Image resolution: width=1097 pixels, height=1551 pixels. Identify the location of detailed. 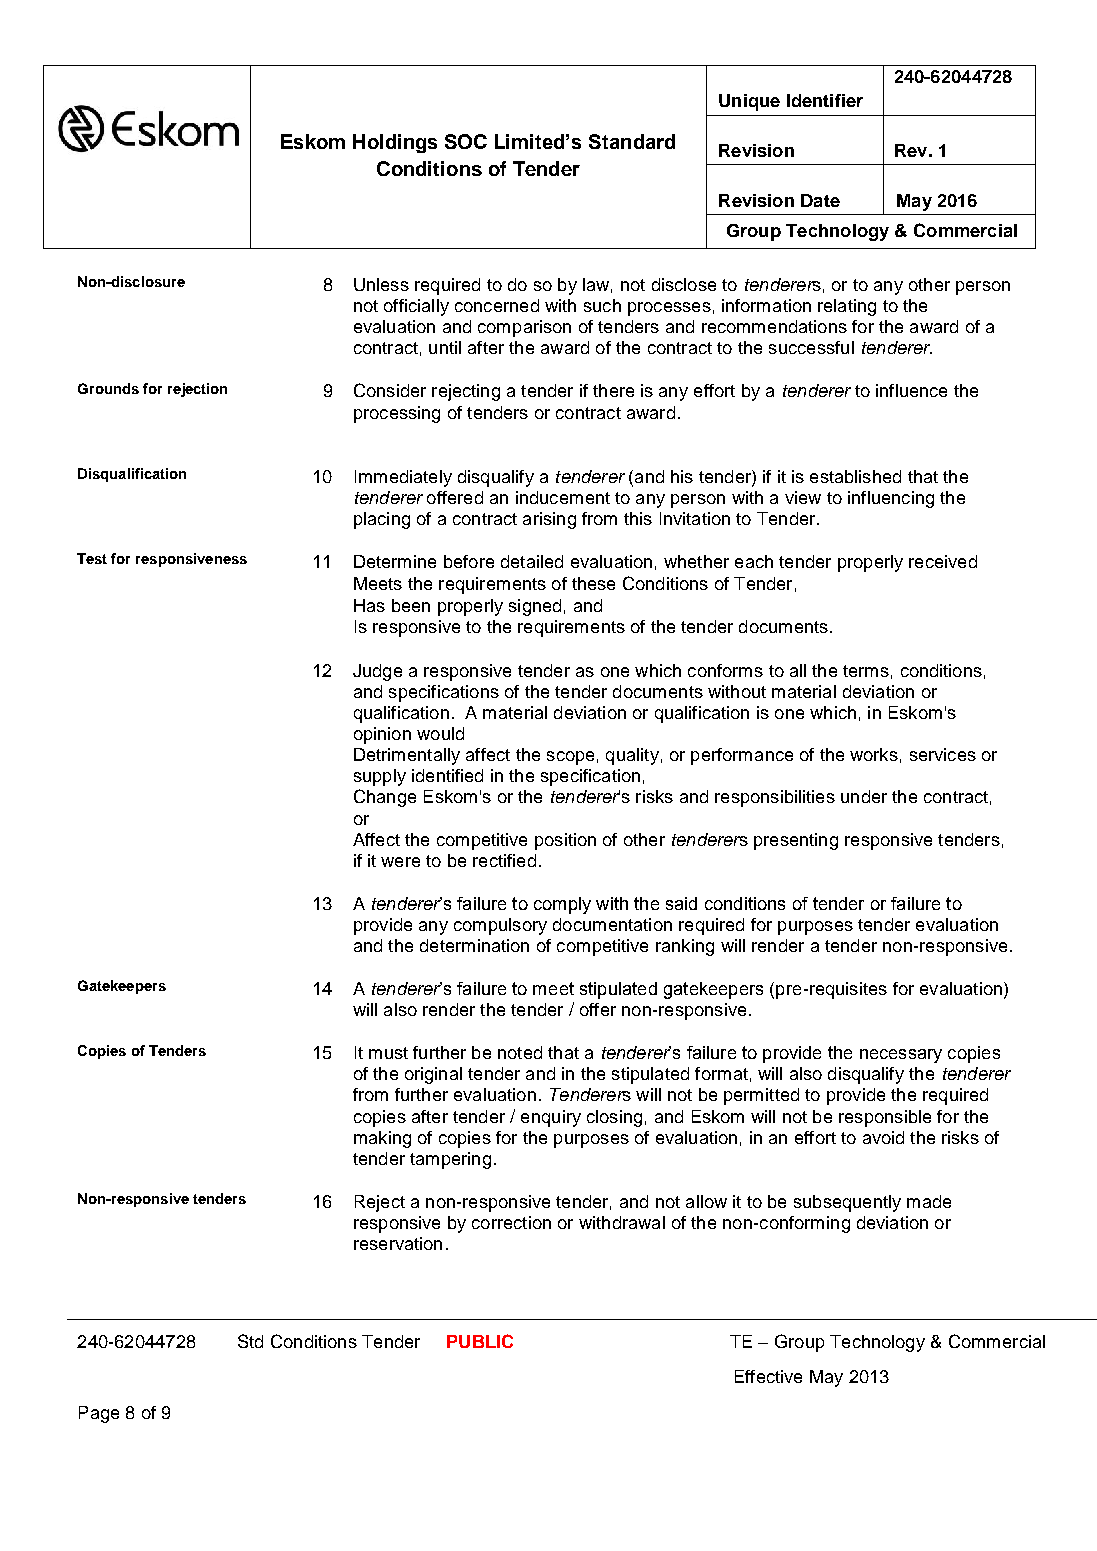
(532, 561).
